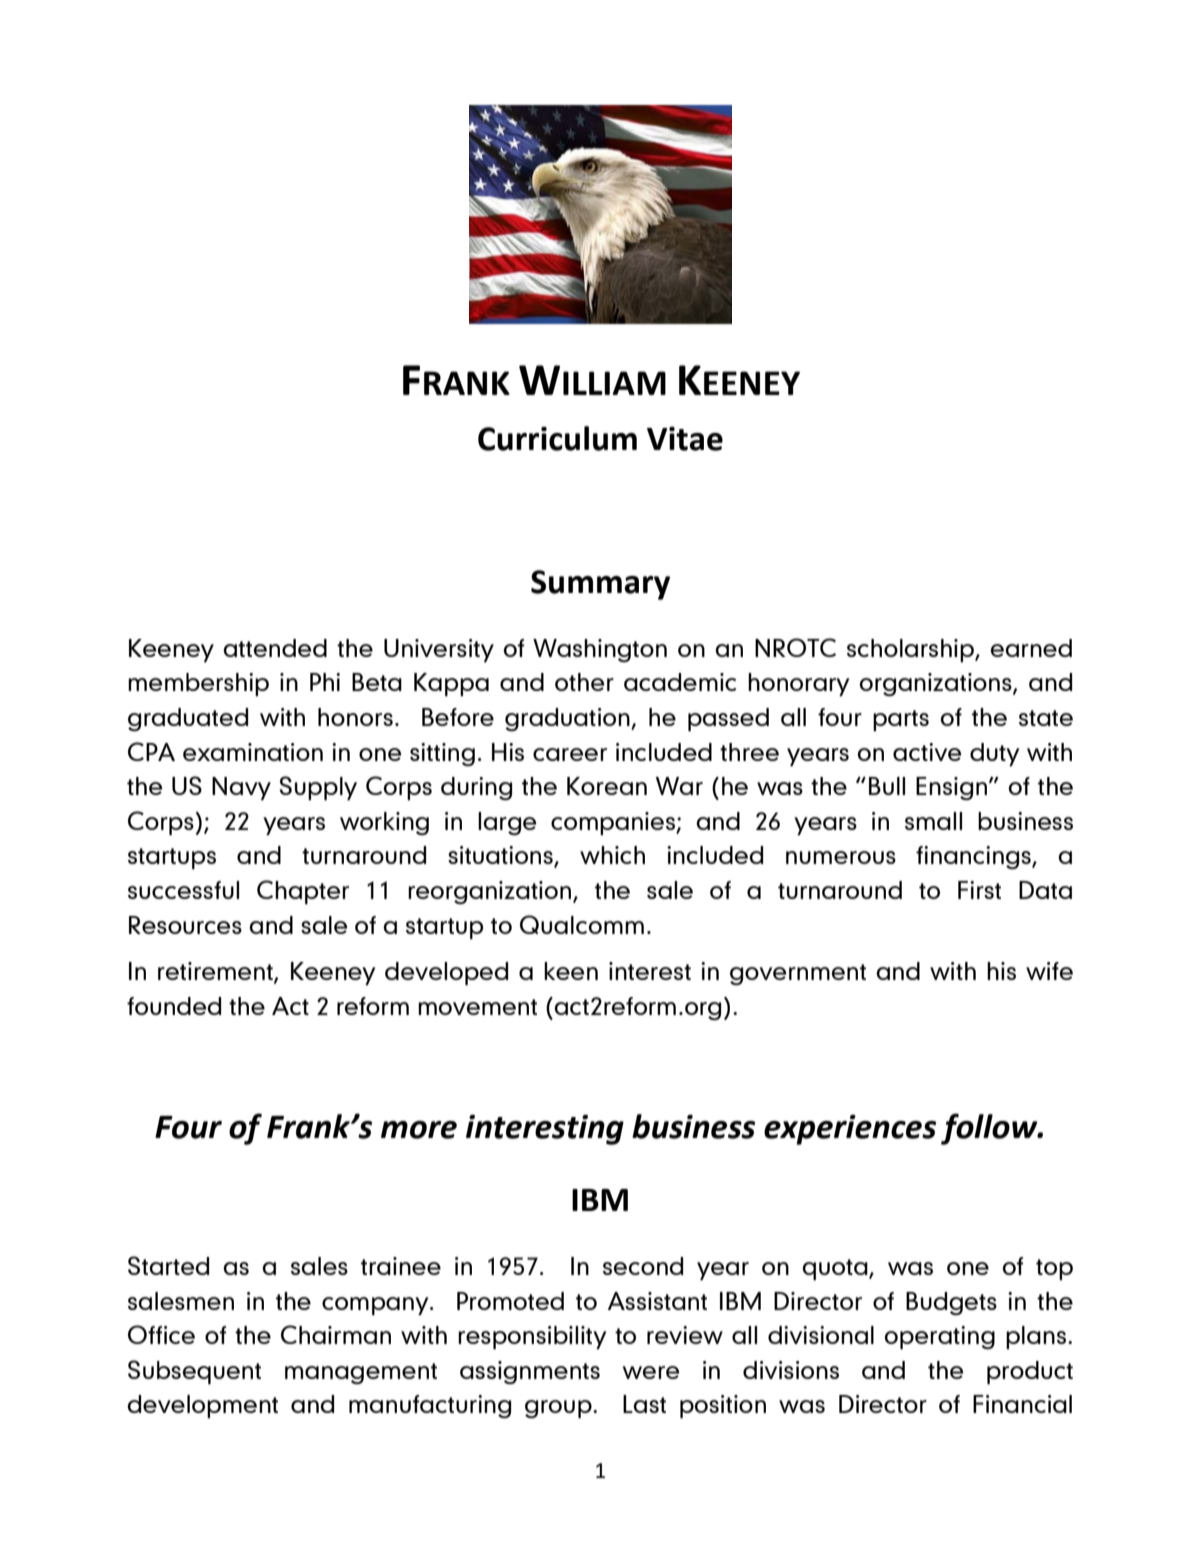 The height and width of the screenshot is (1554, 1201). Describe the element at coordinates (850, 1130) in the screenshot. I see `experiences` at that location.
